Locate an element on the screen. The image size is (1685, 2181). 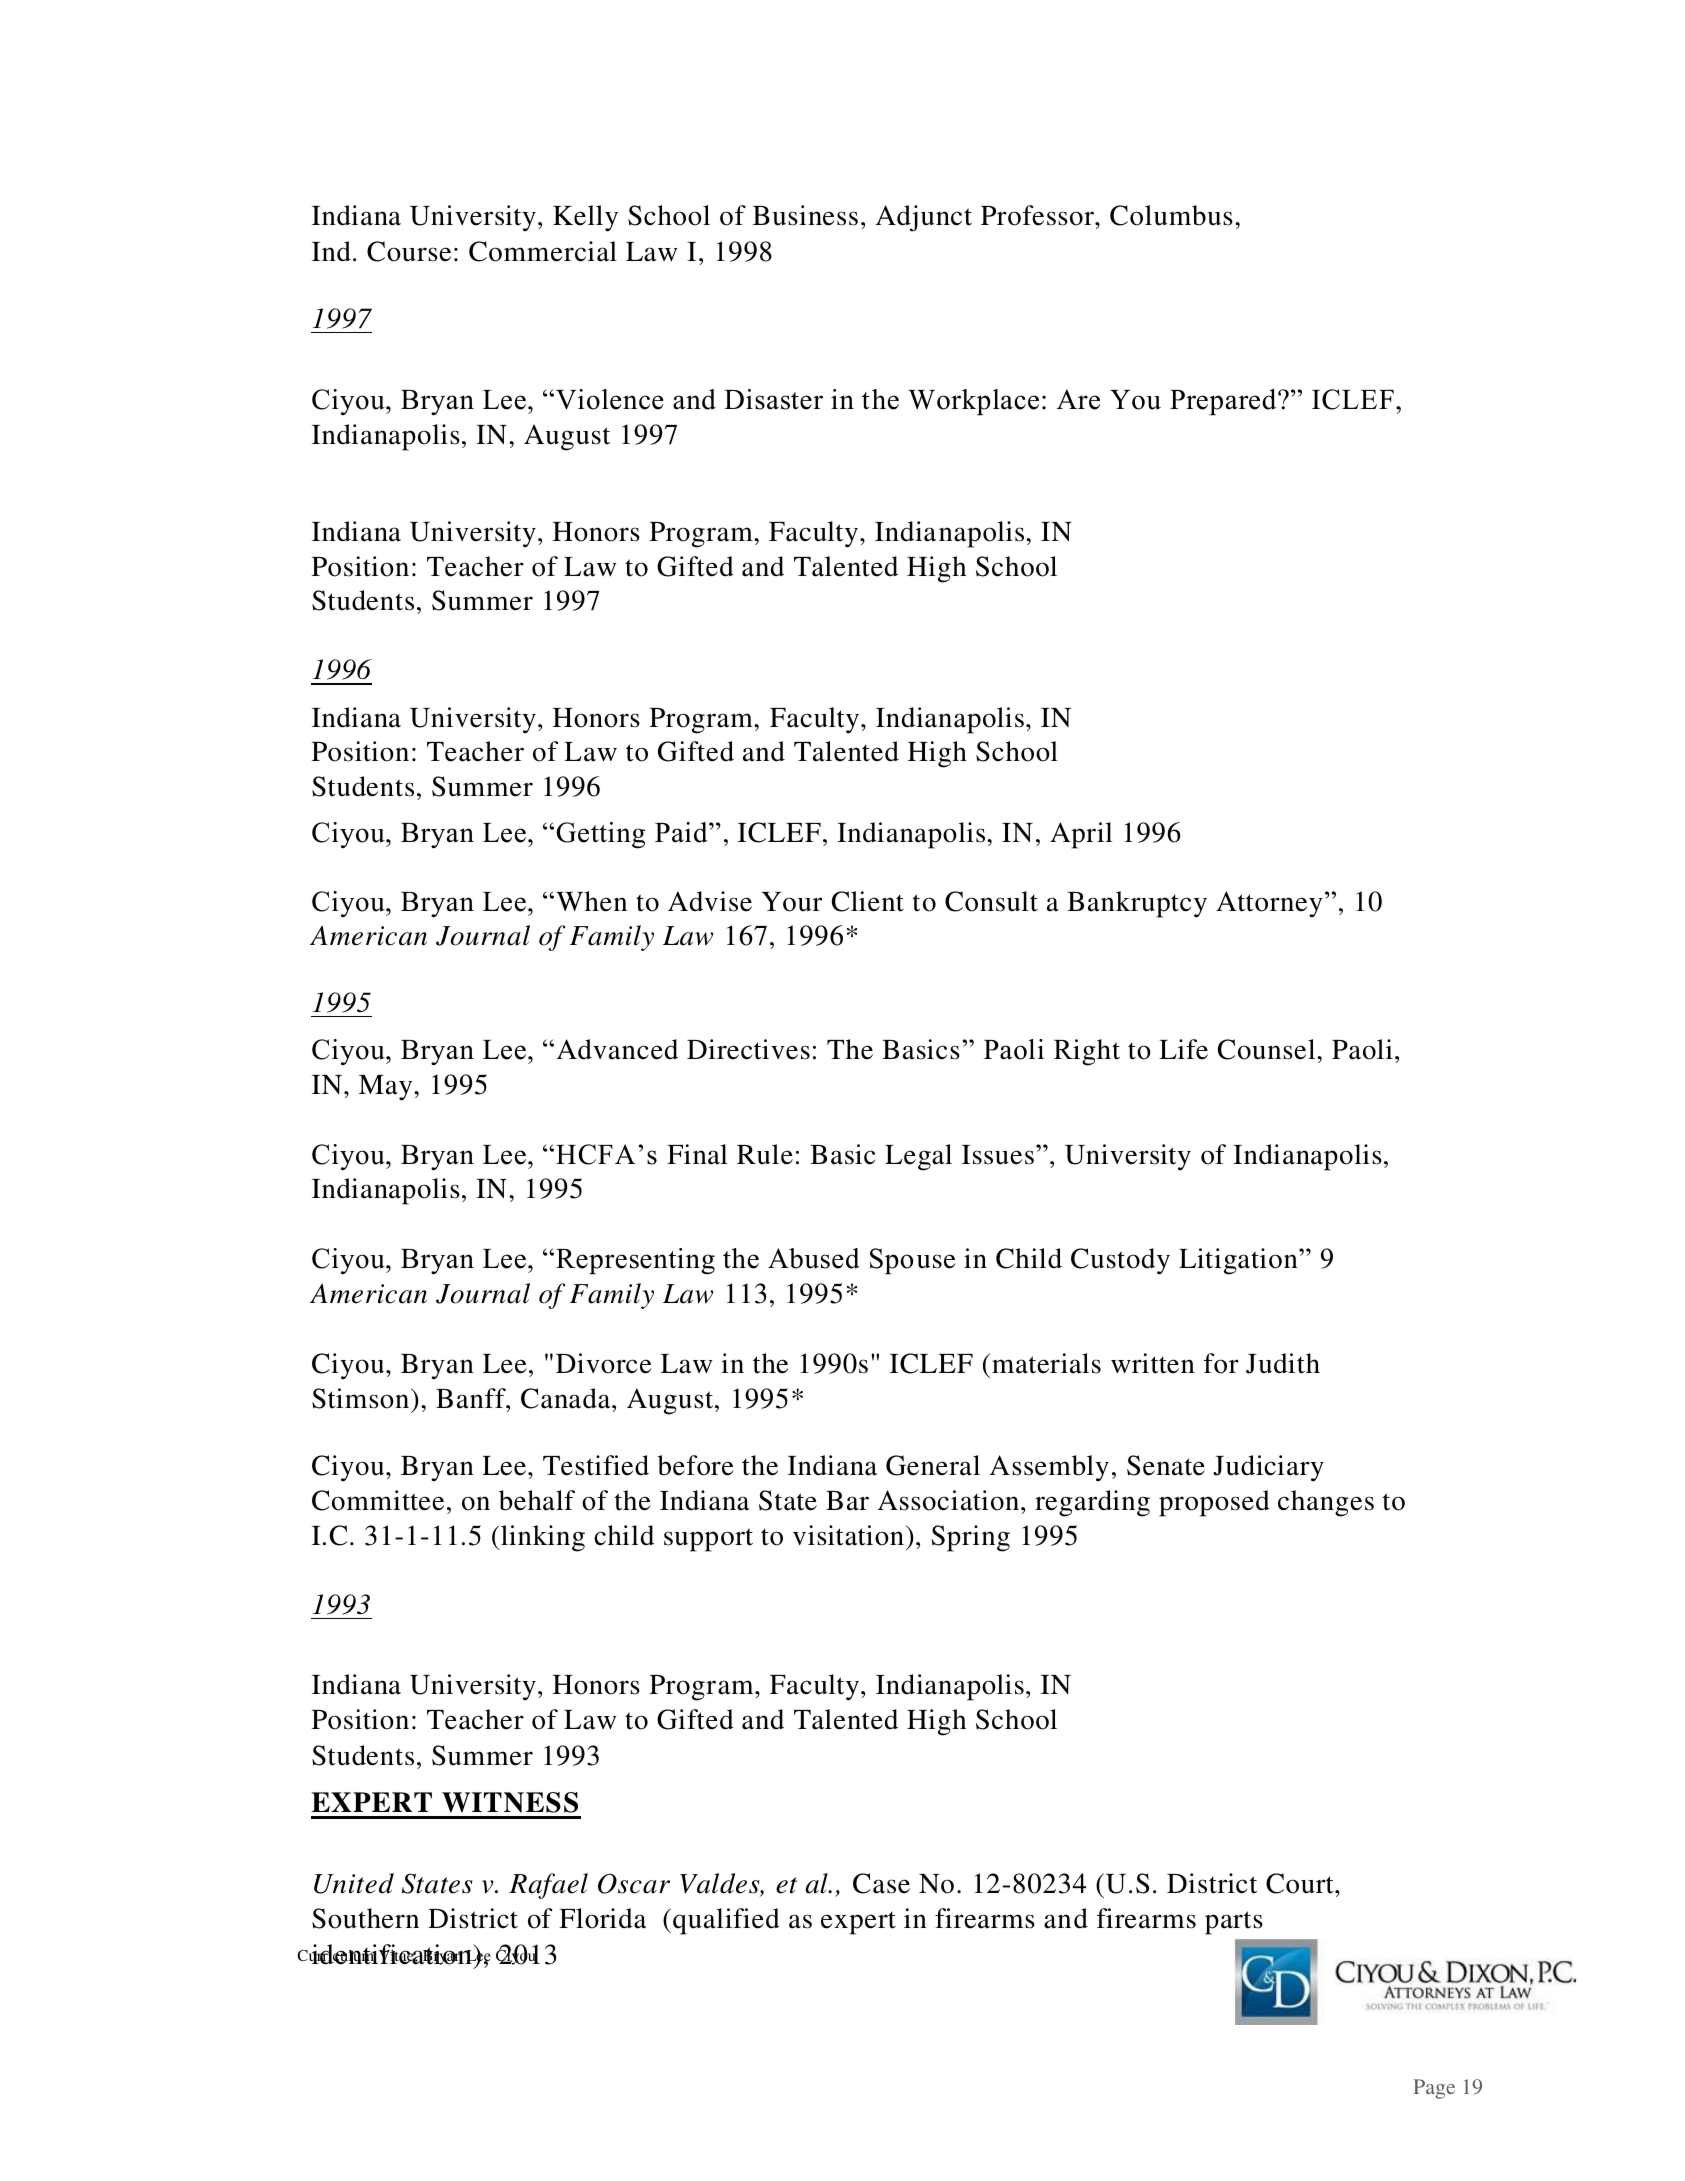
May is located at coordinates (387, 1088).
